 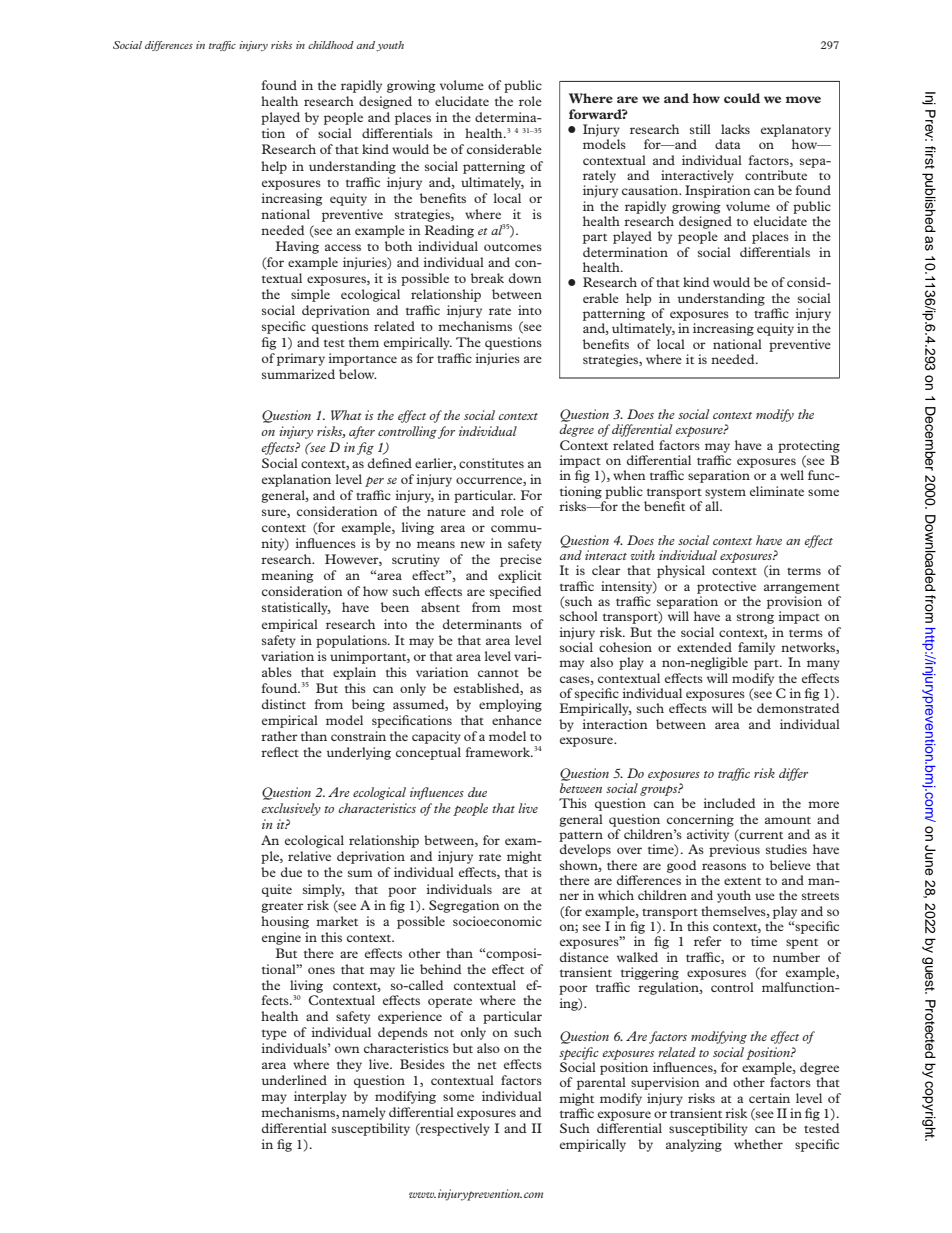 What do you see at coordinates (700, 129) in the screenshot?
I see `still` at bounding box center [700, 129].
